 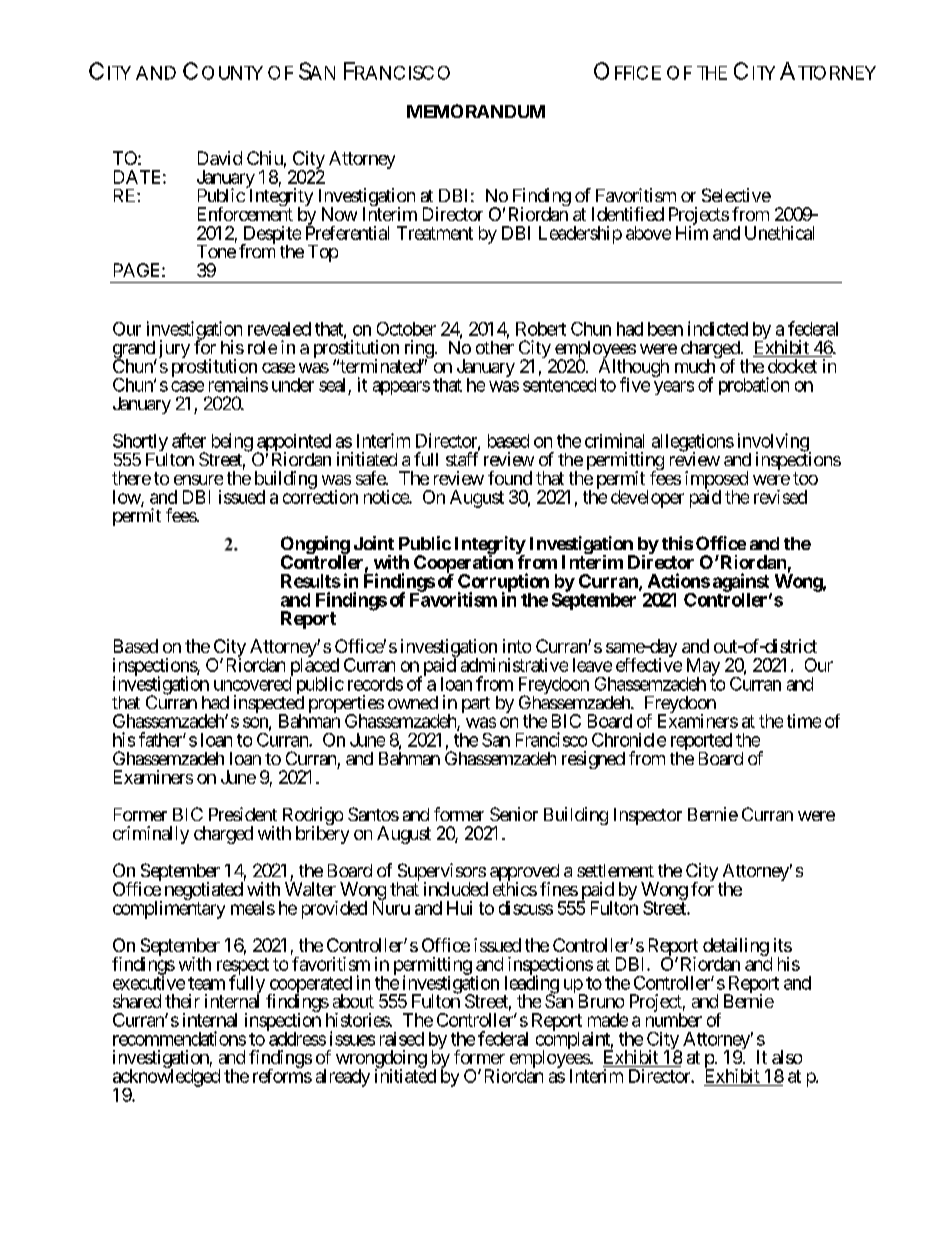 I want to click on against, so click(x=742, y=583).
